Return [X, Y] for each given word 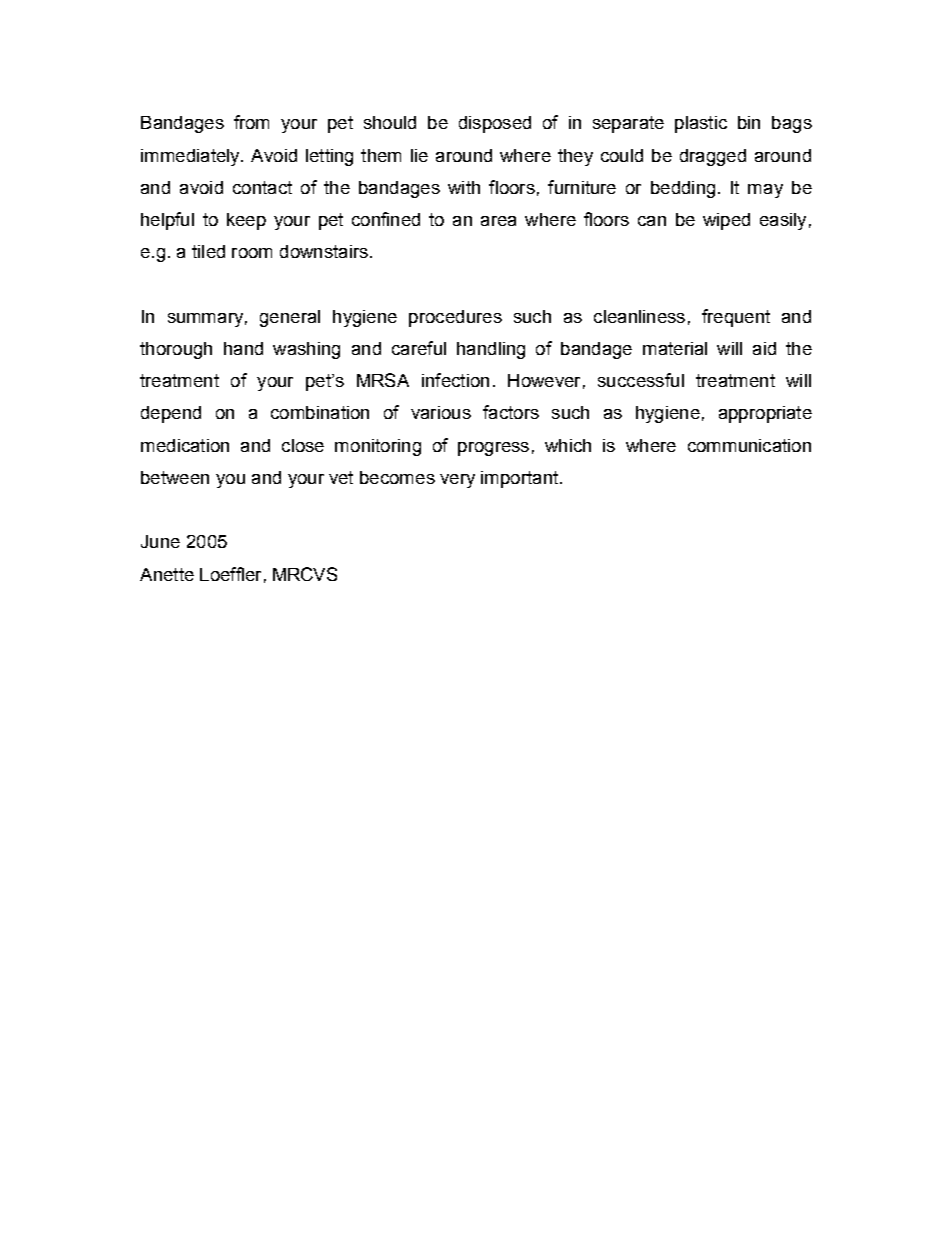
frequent [736, 318]
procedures [455, 318]
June [160, 541]
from [251, 122]
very [457, 481]
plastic [701, 124]
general [290, 318]
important [521, 479]
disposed [495, 124]
